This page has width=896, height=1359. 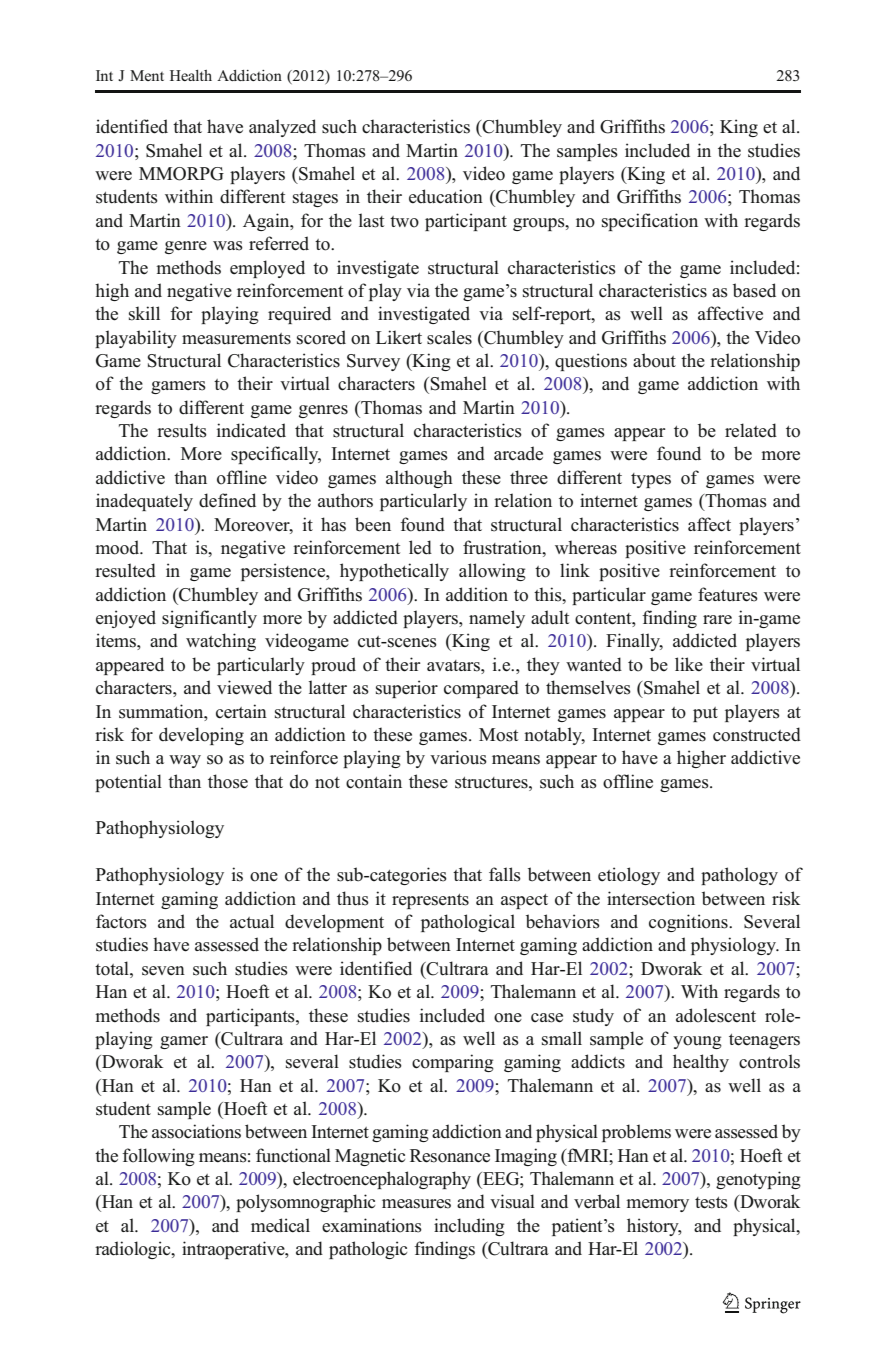 What do you see at coordinates (420, 547) in the page?
I see `led` at bounding box center [420, 547].
